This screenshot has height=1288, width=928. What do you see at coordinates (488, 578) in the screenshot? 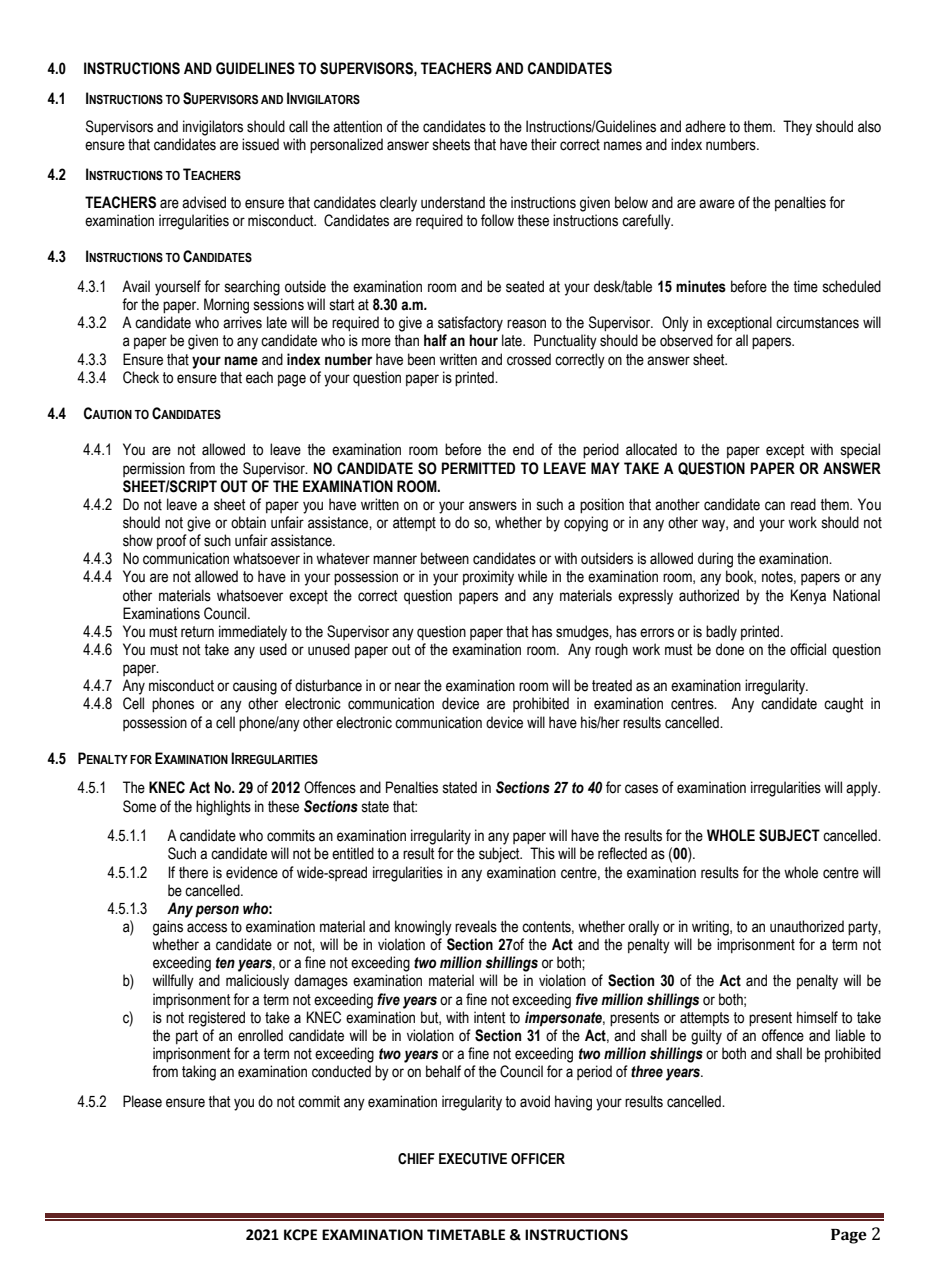
I see `proximity` at bounding box center [488, 578].
